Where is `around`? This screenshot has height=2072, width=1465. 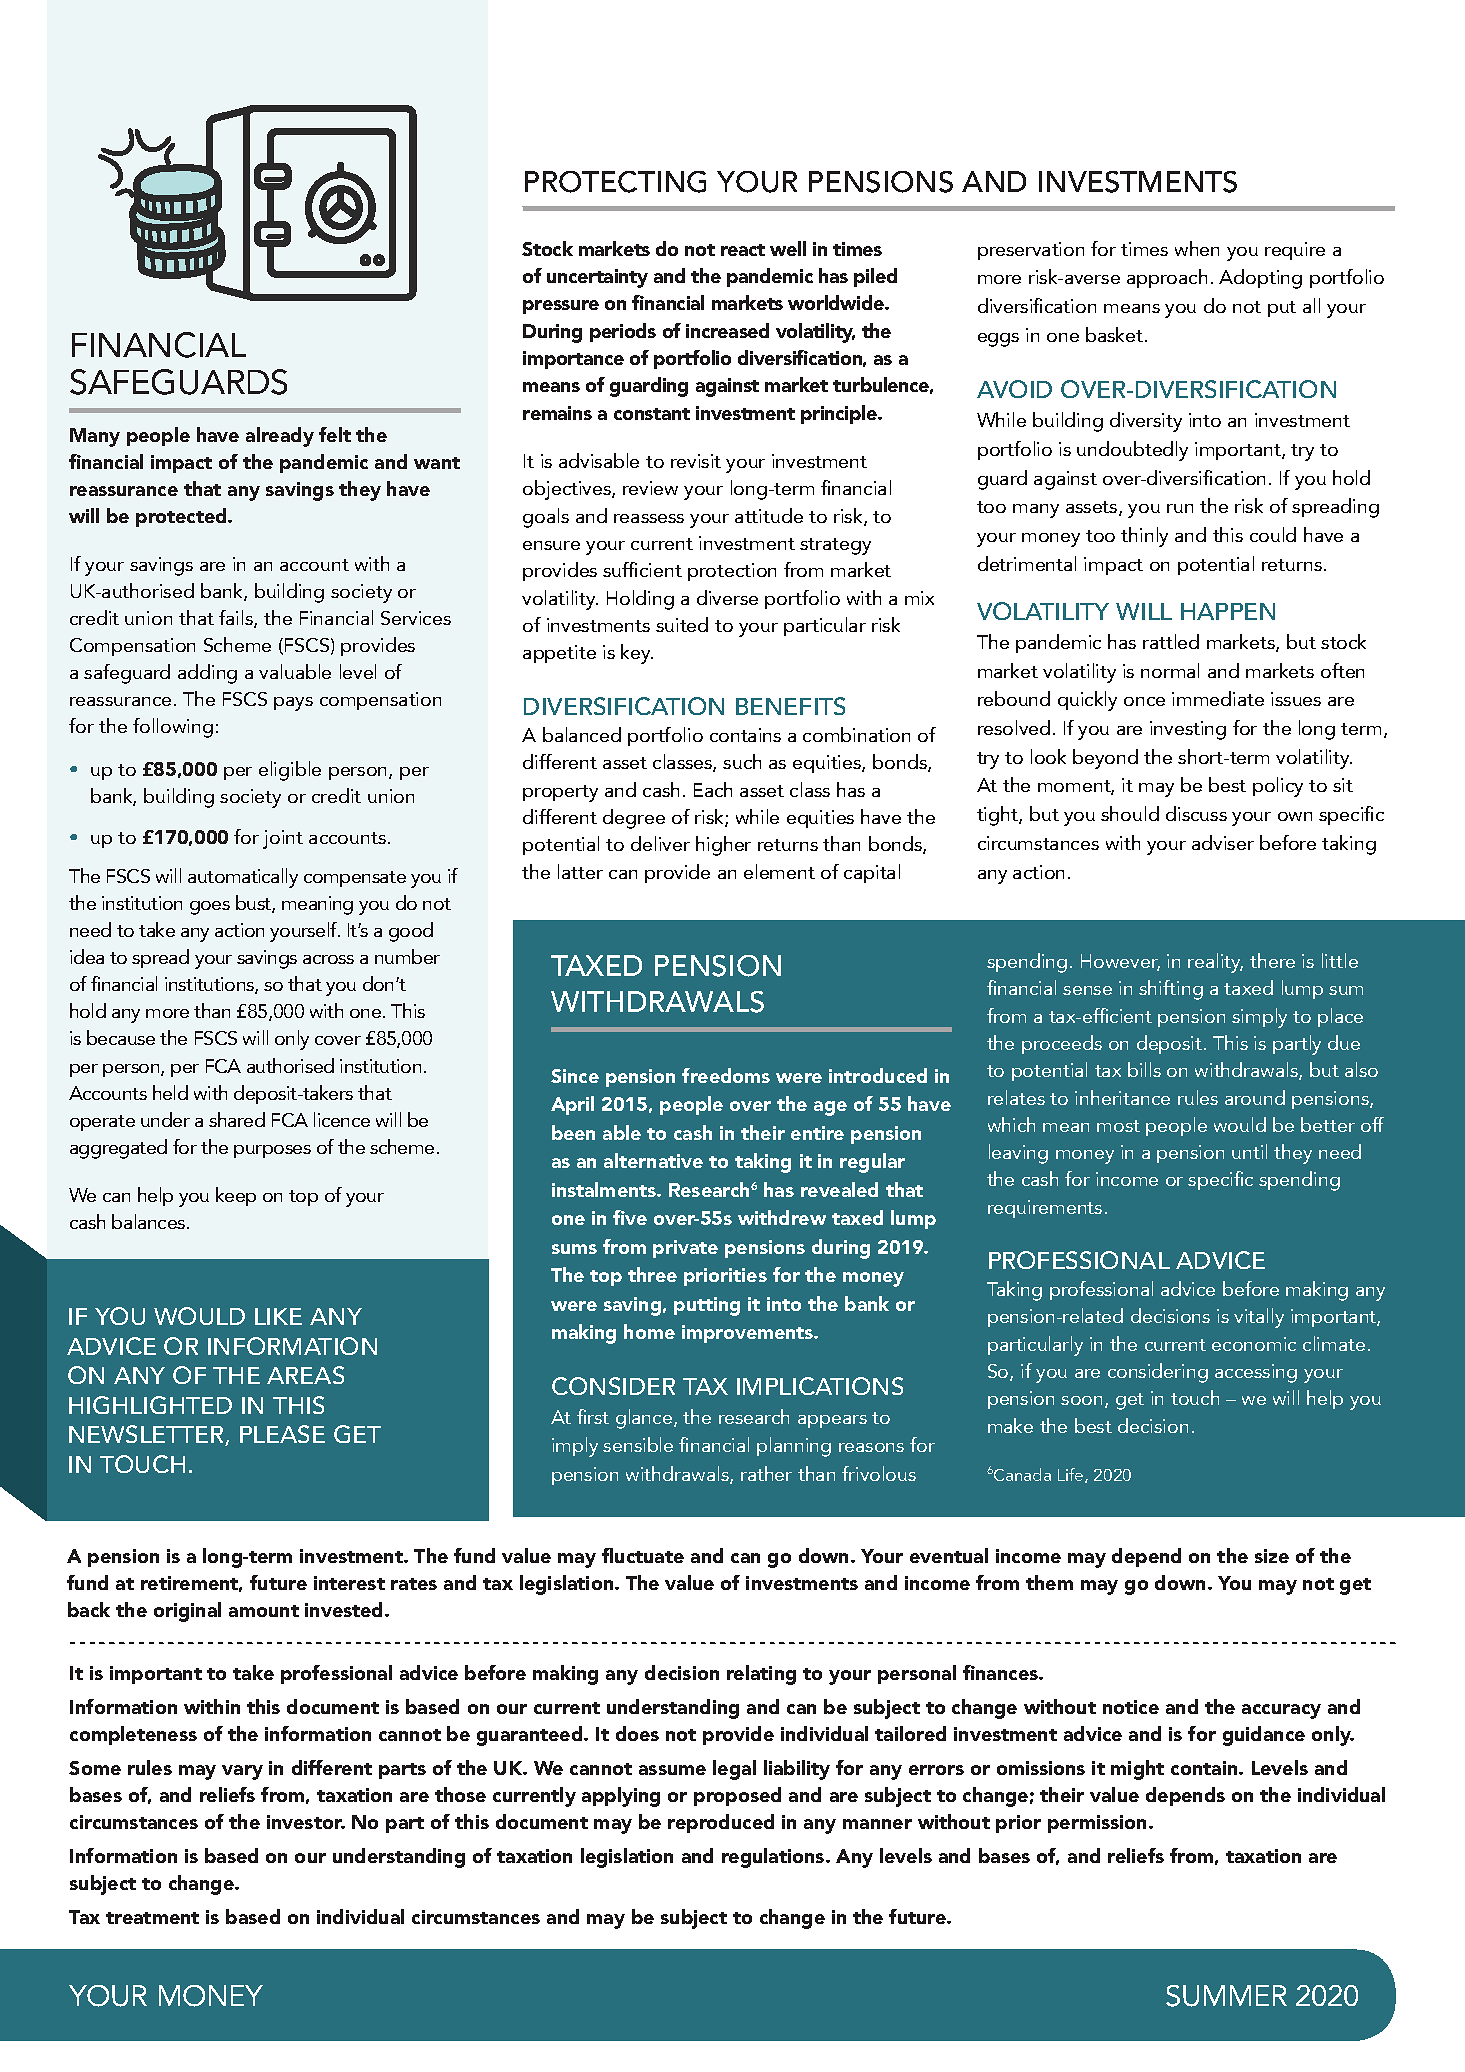 around is located at coordinates (1255, 1097).
